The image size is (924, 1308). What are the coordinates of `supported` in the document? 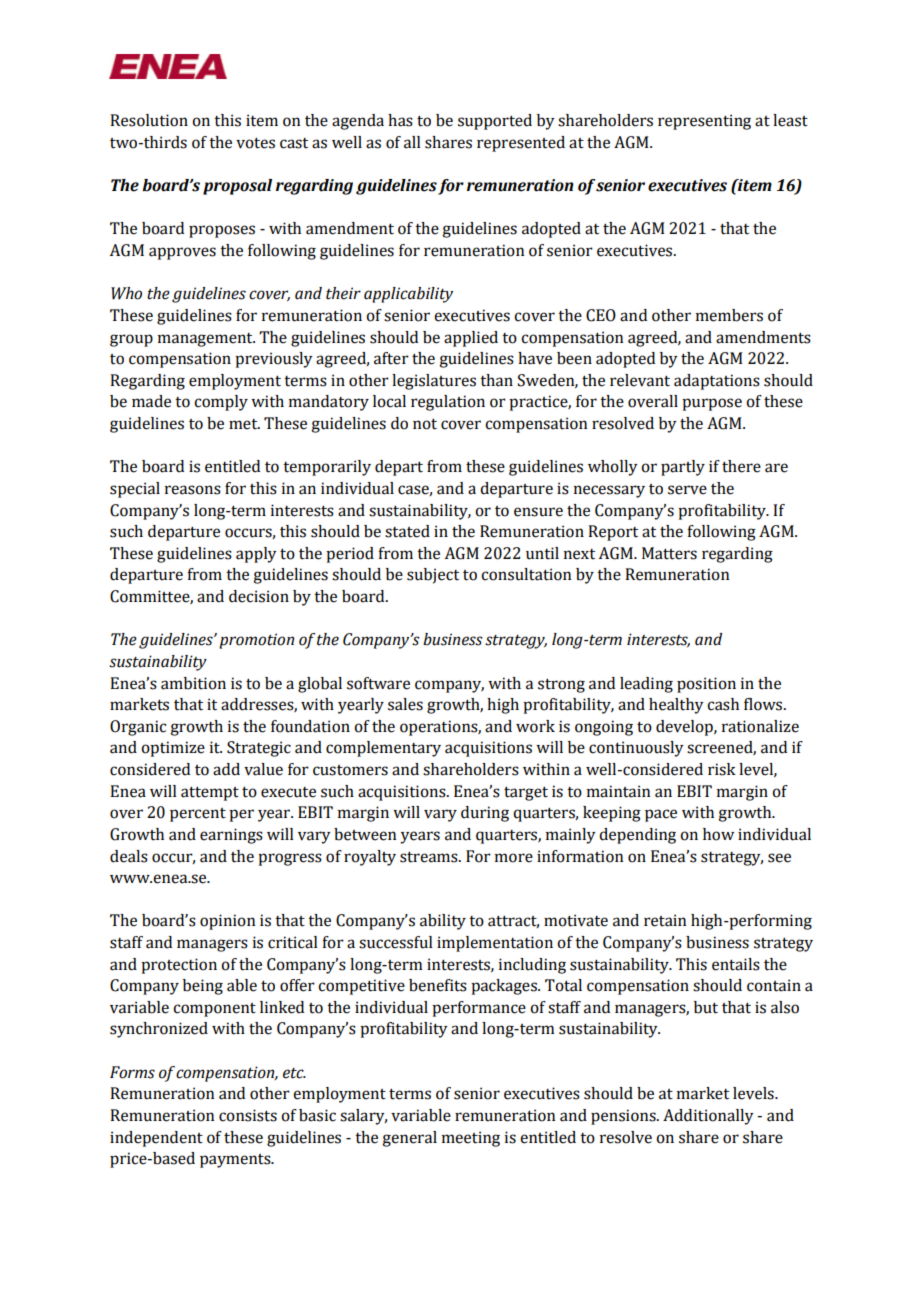 It's located at (495, 122).
